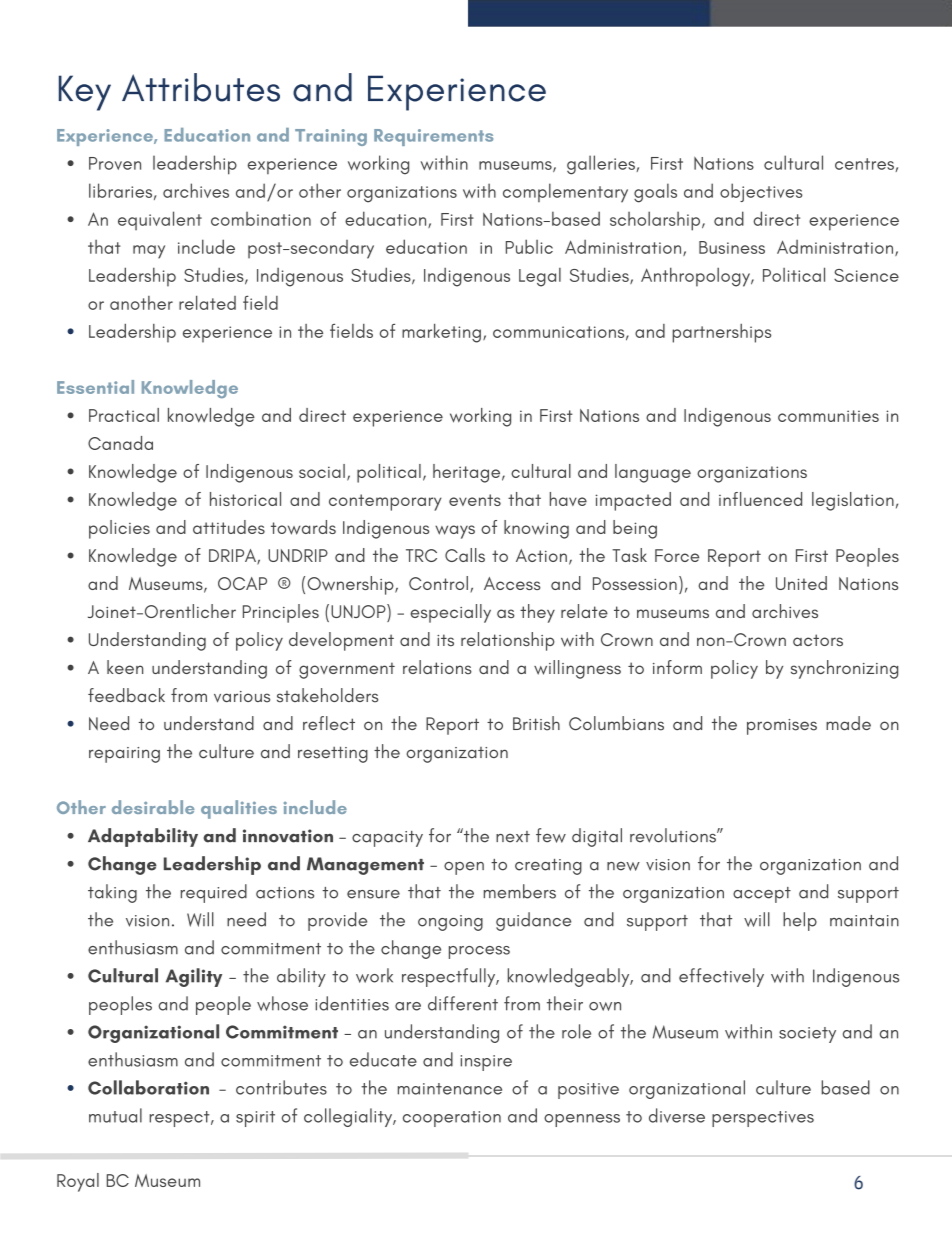 Image resolution: width=952 pixels, height=1233 pixels. Describe the element at coordinates (818, 640) in the document. I see `actors` at that location.
